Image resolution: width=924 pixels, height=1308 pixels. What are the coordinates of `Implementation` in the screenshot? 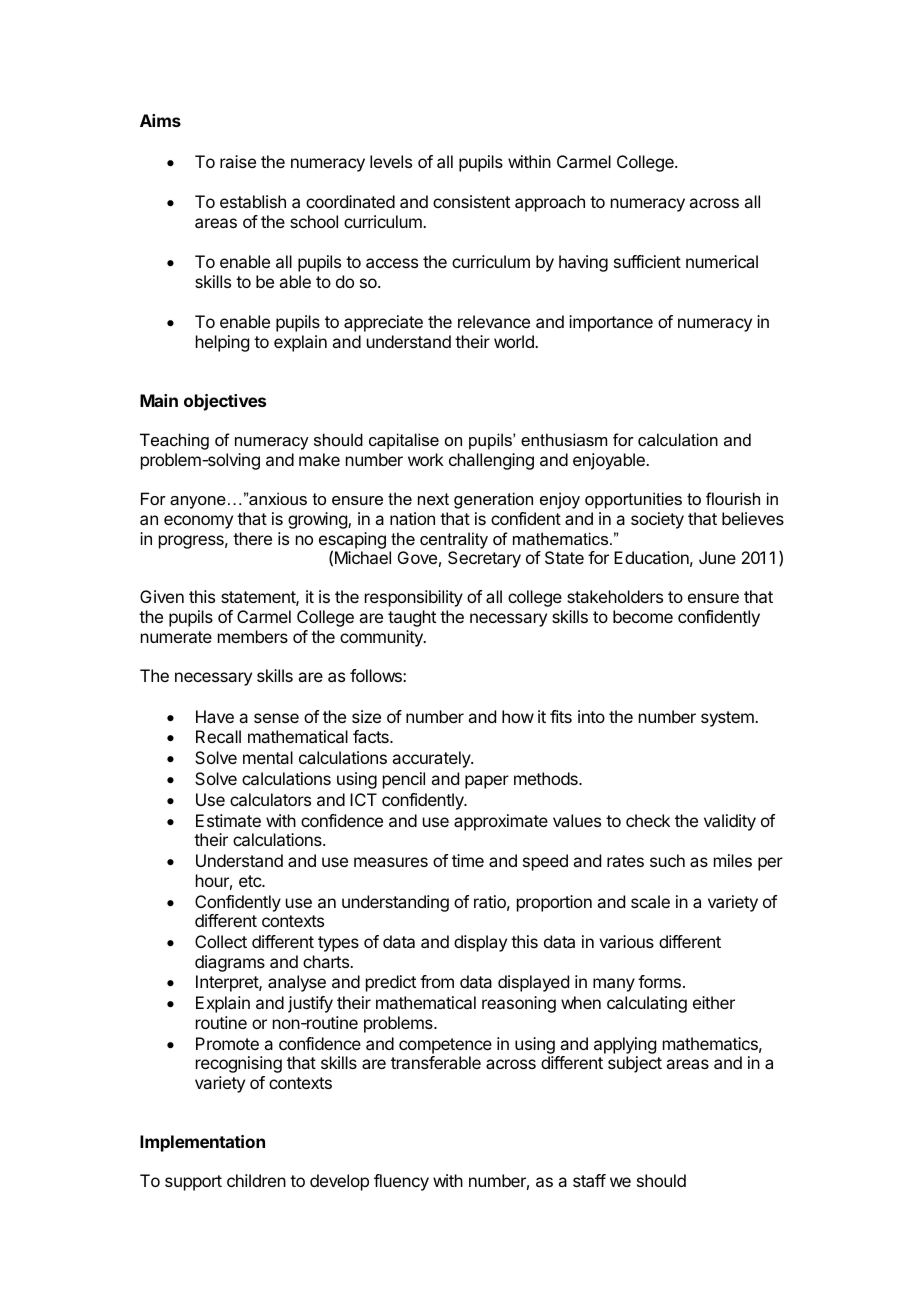 It's located at (202, 1143).
